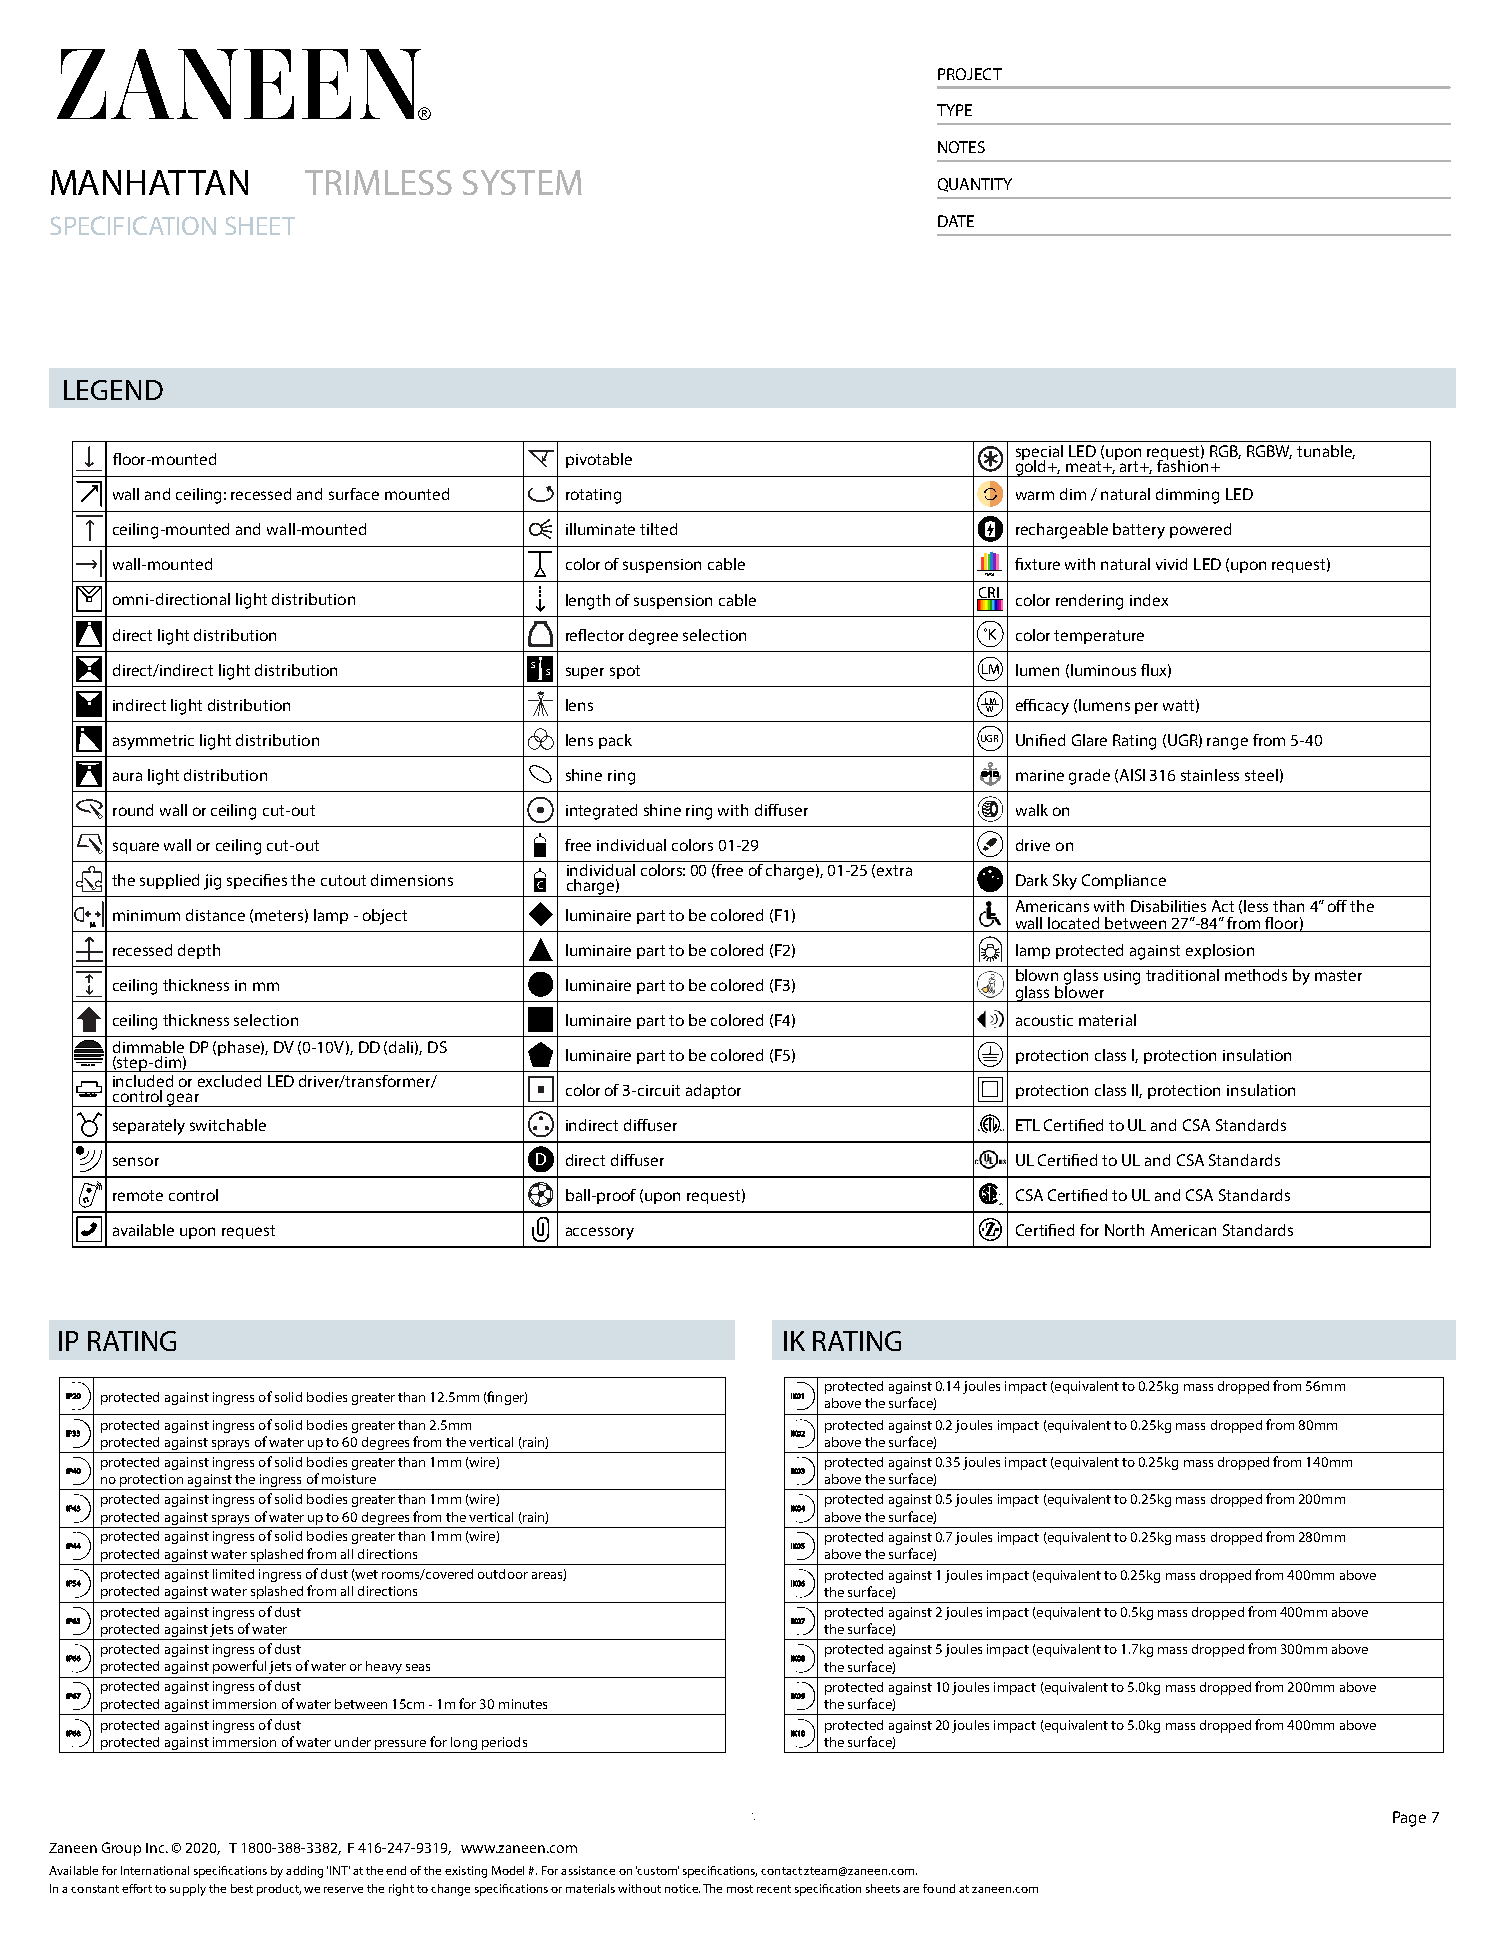 The height and width of the screenshot is (1947, 1505). What do you see at coordinates (975, 185) in the screenshot?
I see `QUANTITY` at bounding box center [975, 185].
